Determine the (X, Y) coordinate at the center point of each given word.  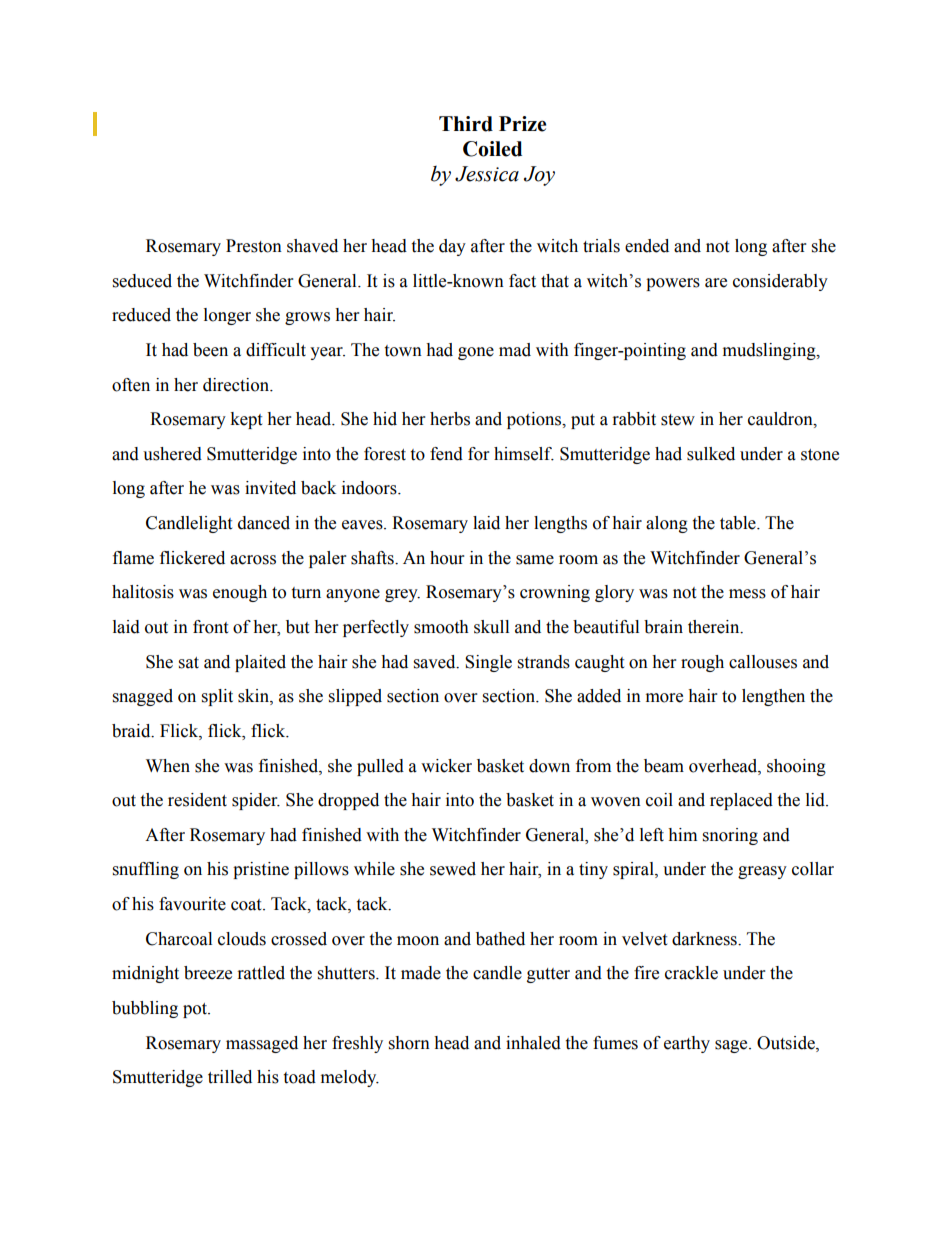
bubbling (145, 1009)
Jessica (487, 174)
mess (747, 594)
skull (491, 627)
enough (240, 593)
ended (647, 246)
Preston (254, 246)
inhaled (533, 1043)
